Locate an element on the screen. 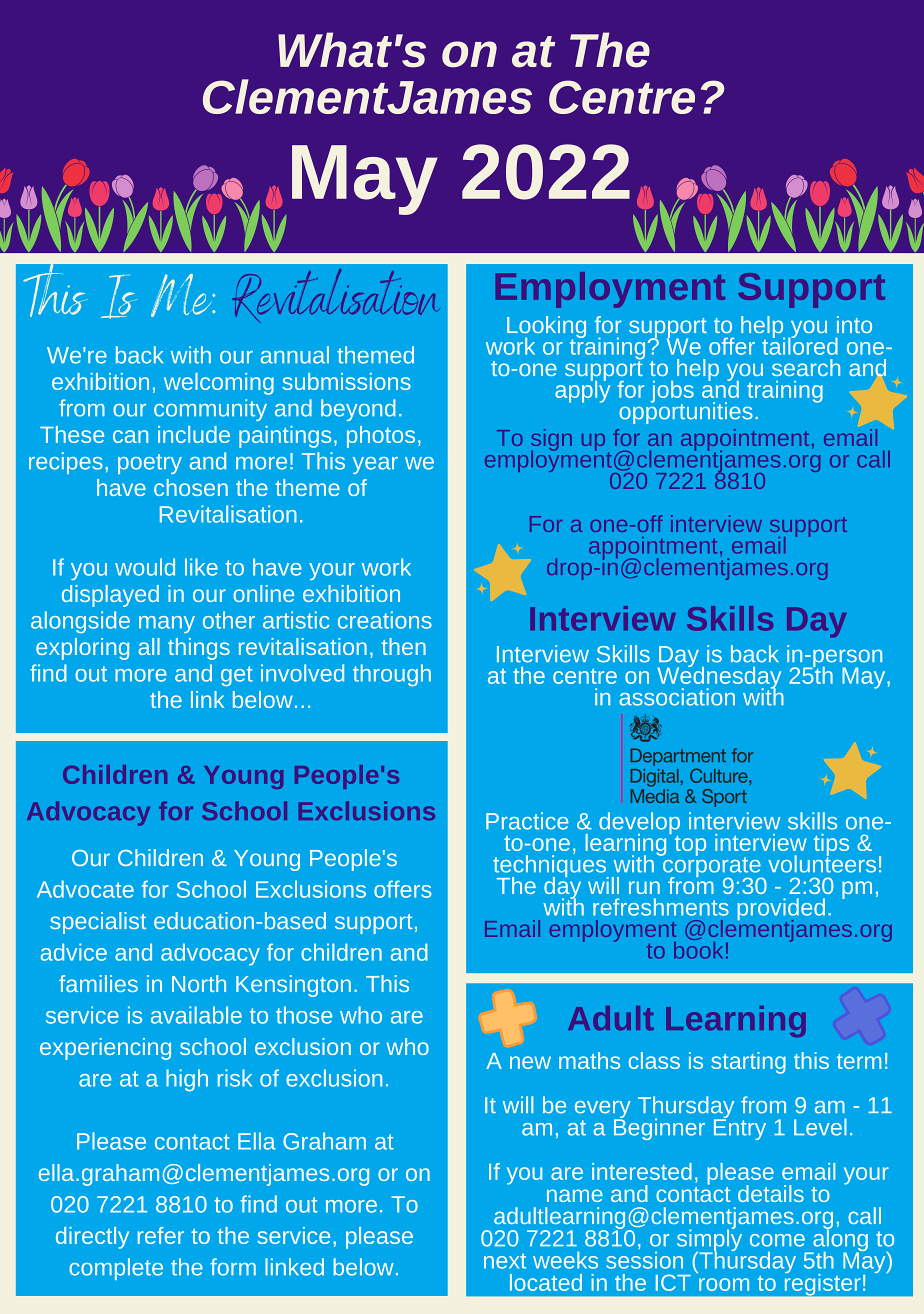  Advocate is located at coordinates (85, 889).
